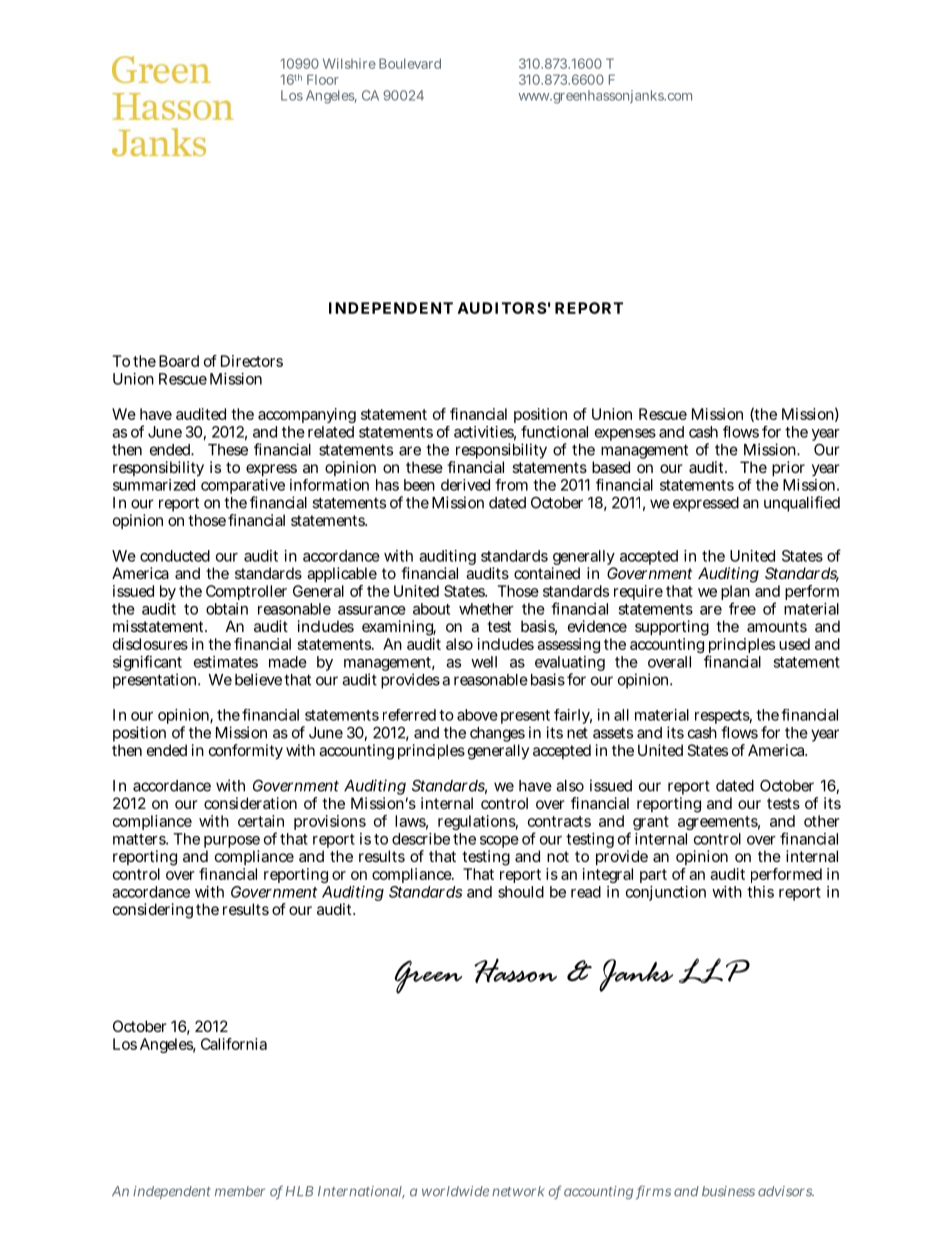 This screenshot has width=952, height=1233. What do you see at coordinates (410, 63) in the screenshot?
I see `Boulevard` at bounding box center [410, 63].
